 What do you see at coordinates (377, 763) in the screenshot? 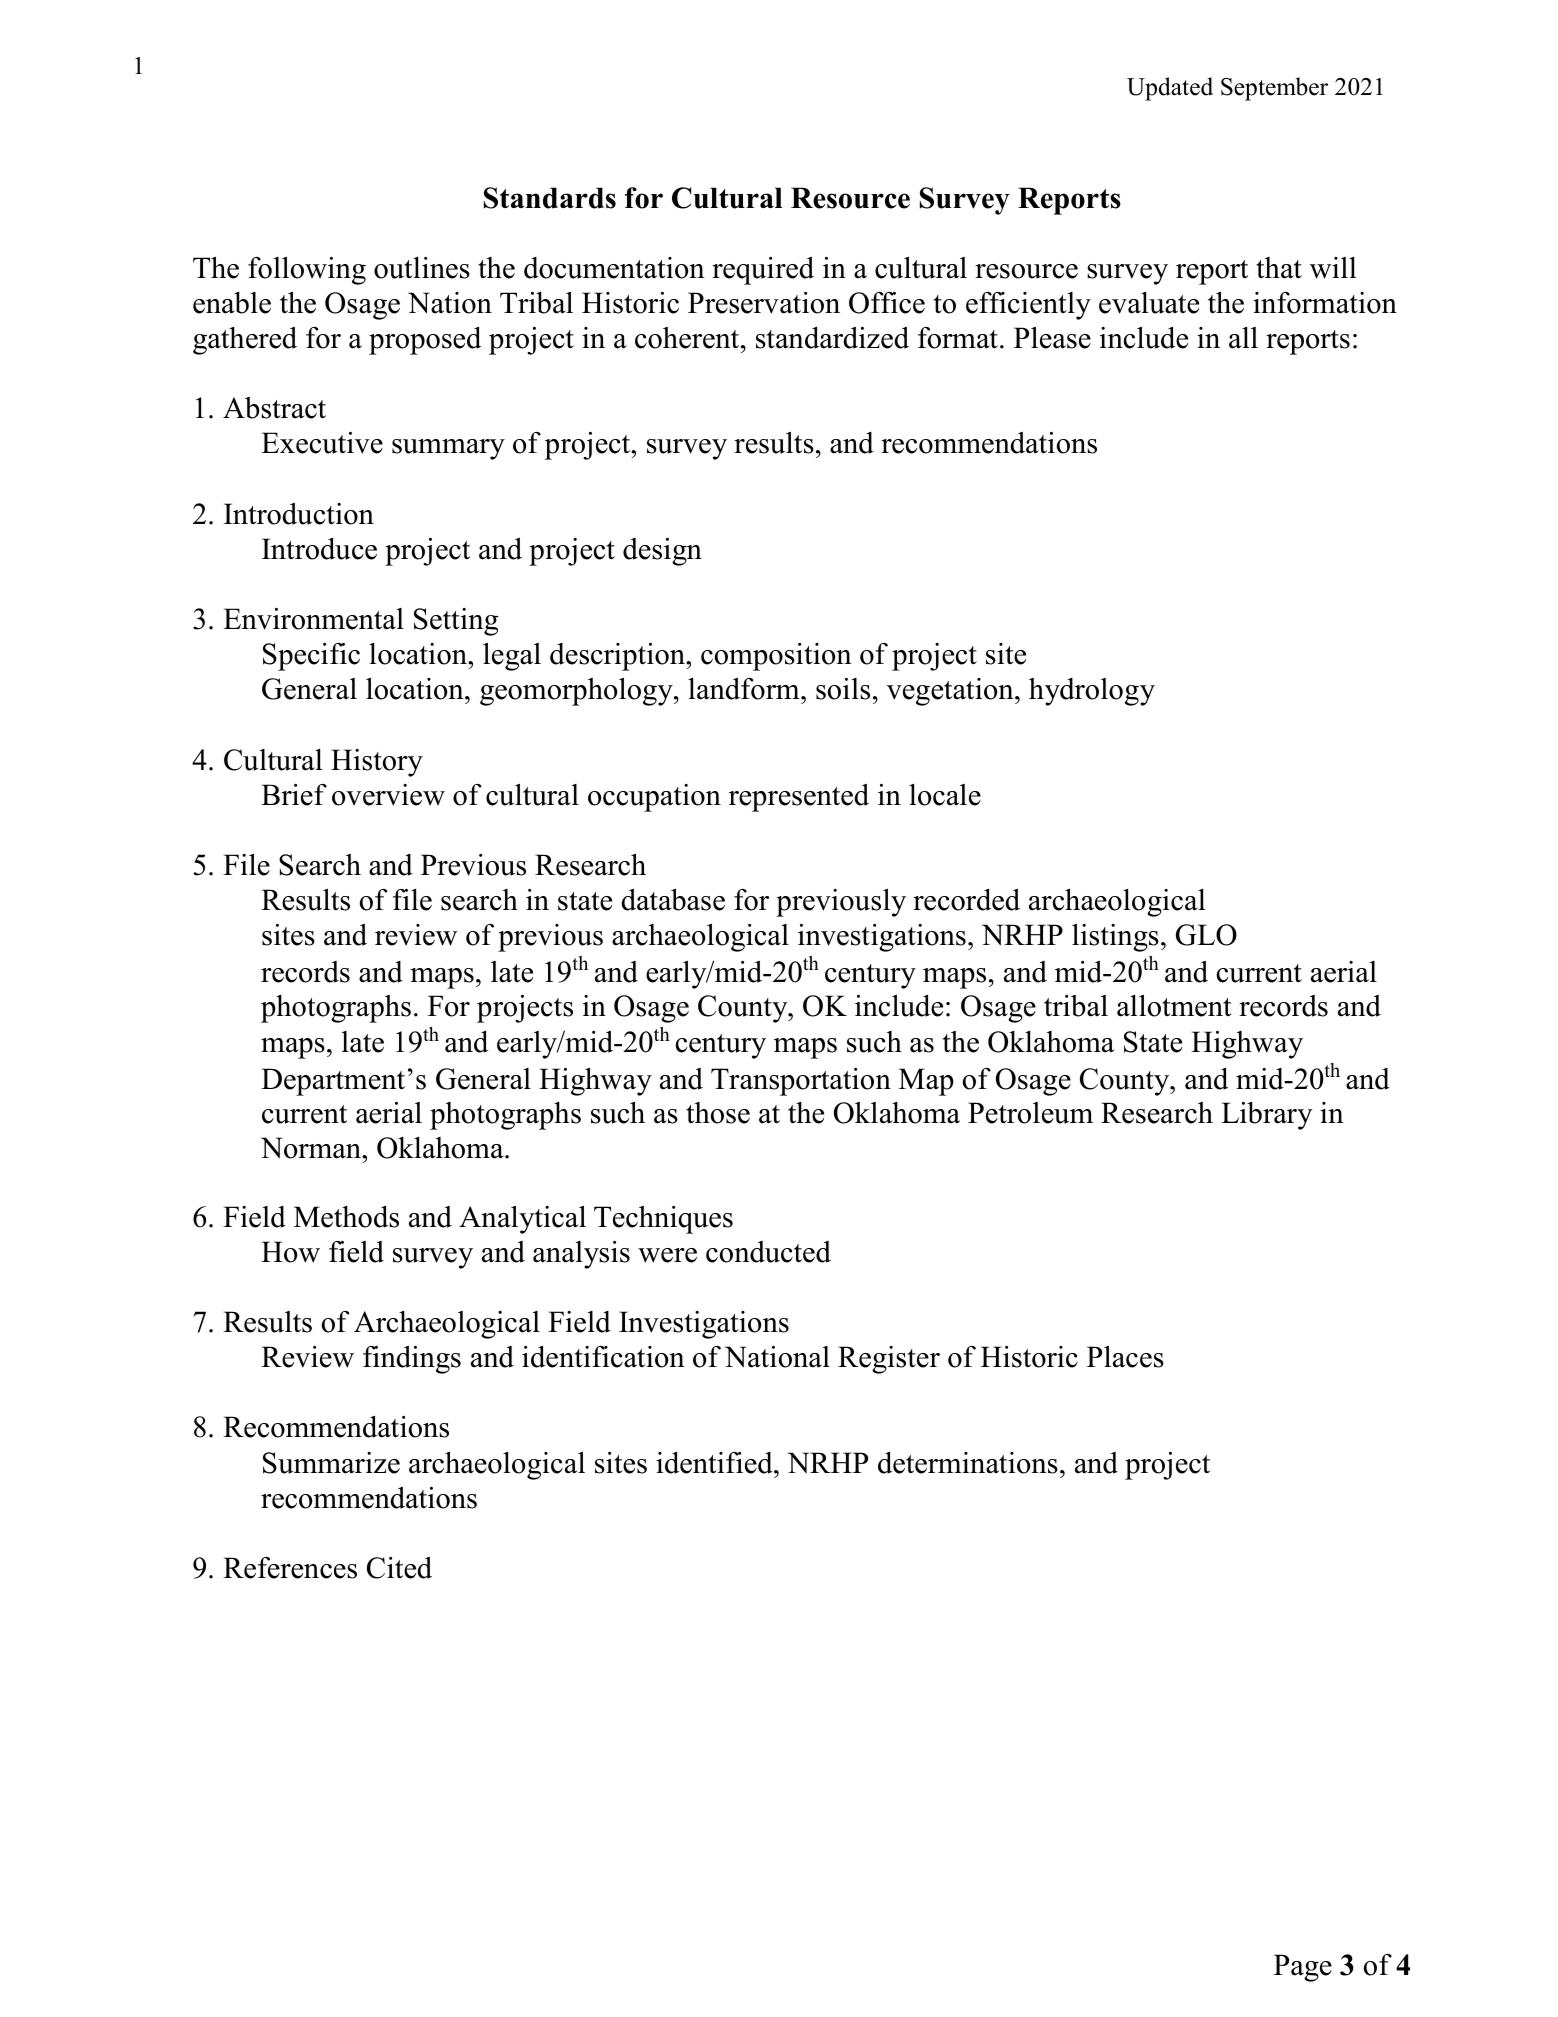
I see `History` at bounding box center [377, 763].
